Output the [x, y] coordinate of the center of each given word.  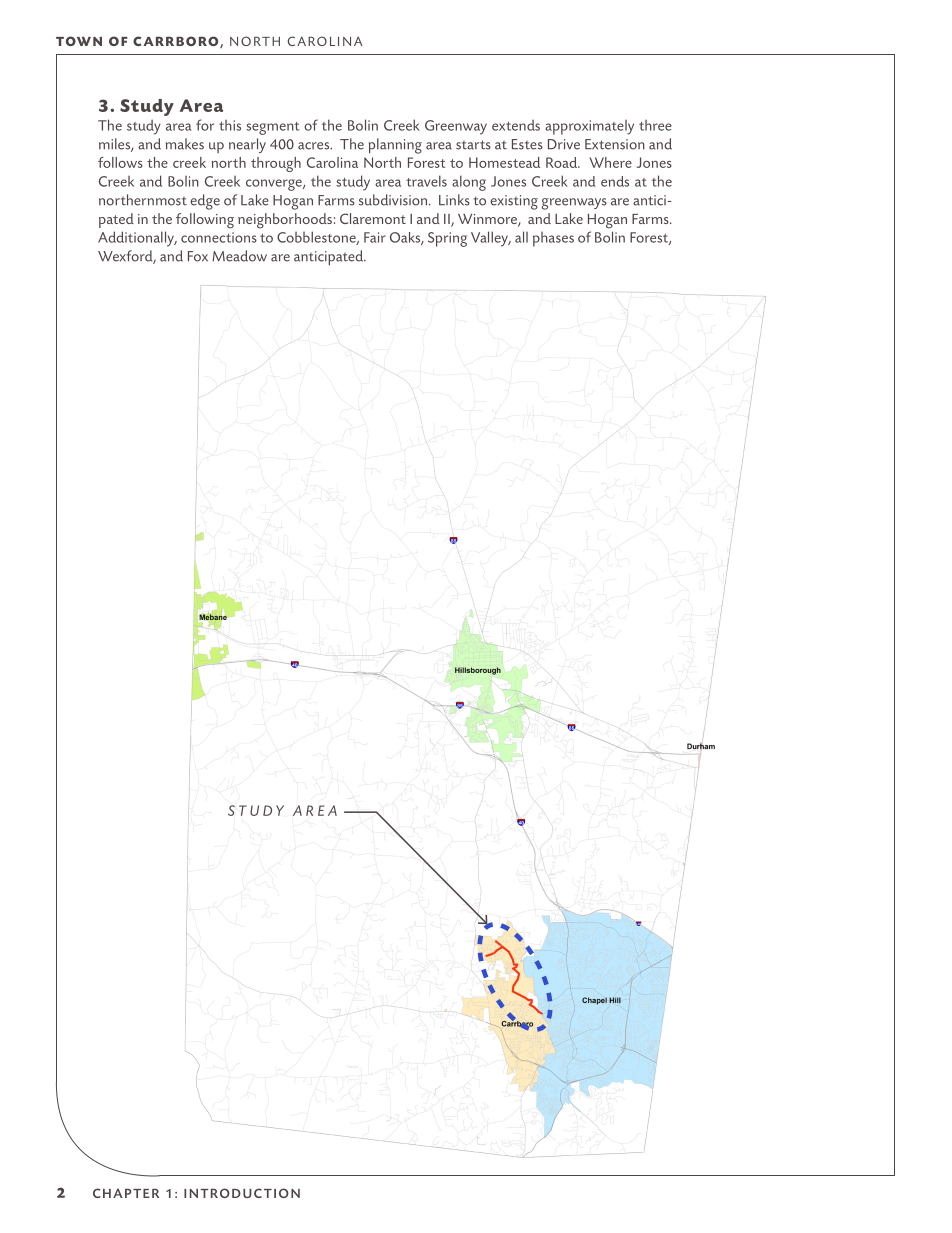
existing [514, 202]
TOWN [79, 41]
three [655, 125]
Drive [564, 144]
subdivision [393, 200]
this [230, 125]
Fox [198, 256]
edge [205, 202]
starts [473, 145]
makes [185, 144]
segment [273, 128]
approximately [589, 127]
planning [395, 146]
